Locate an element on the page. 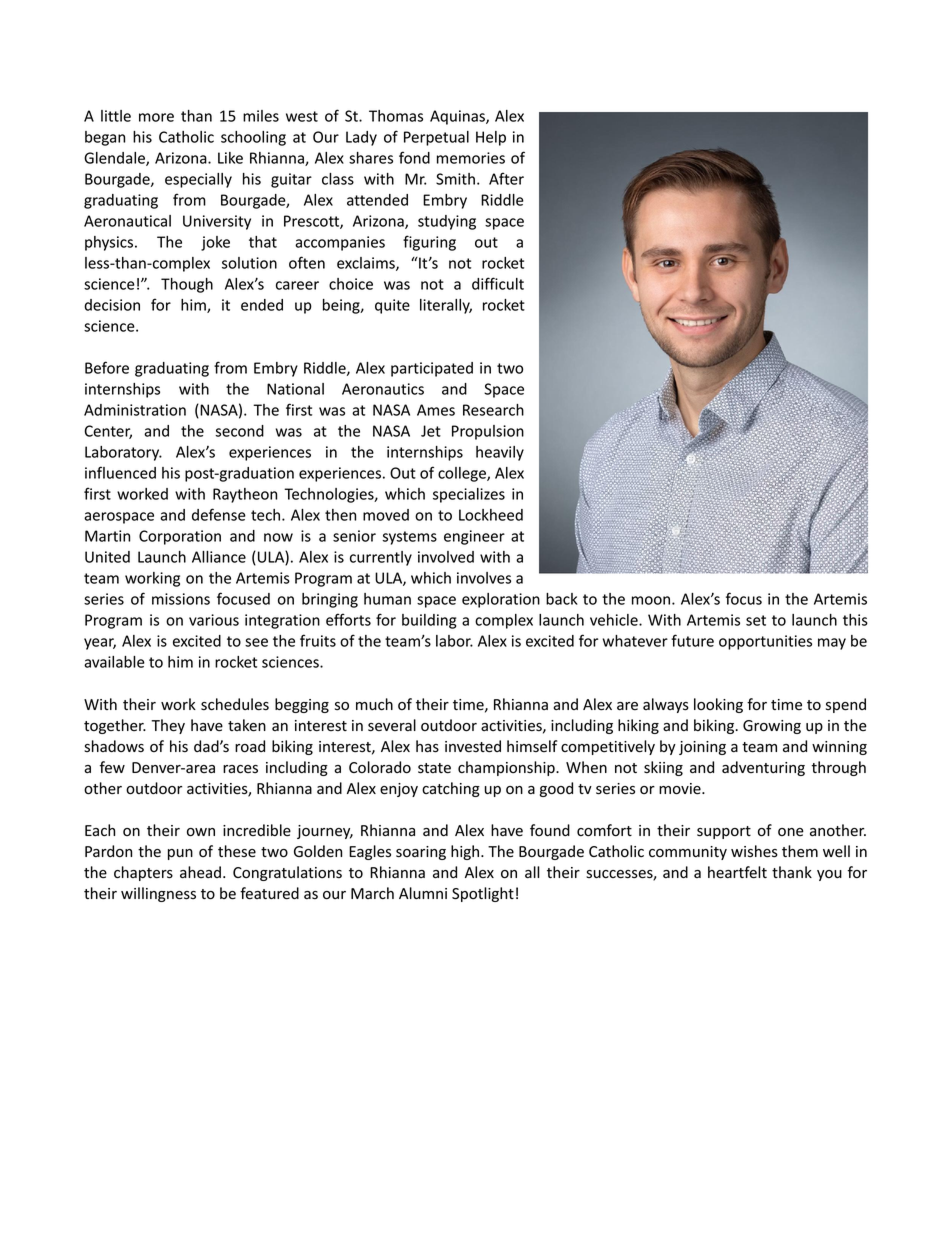  defense is located at coordinates (219, 514).
